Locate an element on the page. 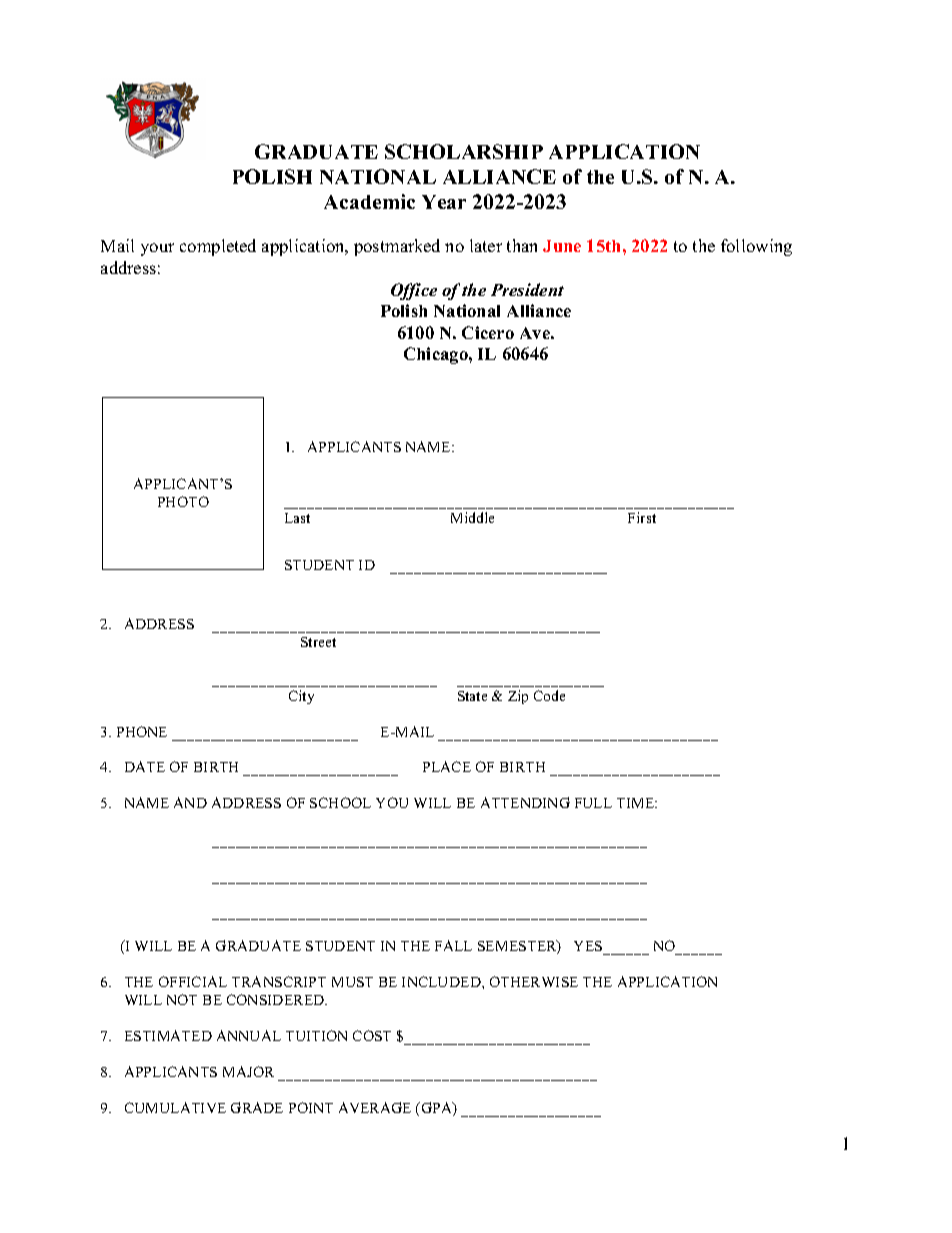 This page has width=952, height=1233. PLACE is located at coordinates (447, 766).
